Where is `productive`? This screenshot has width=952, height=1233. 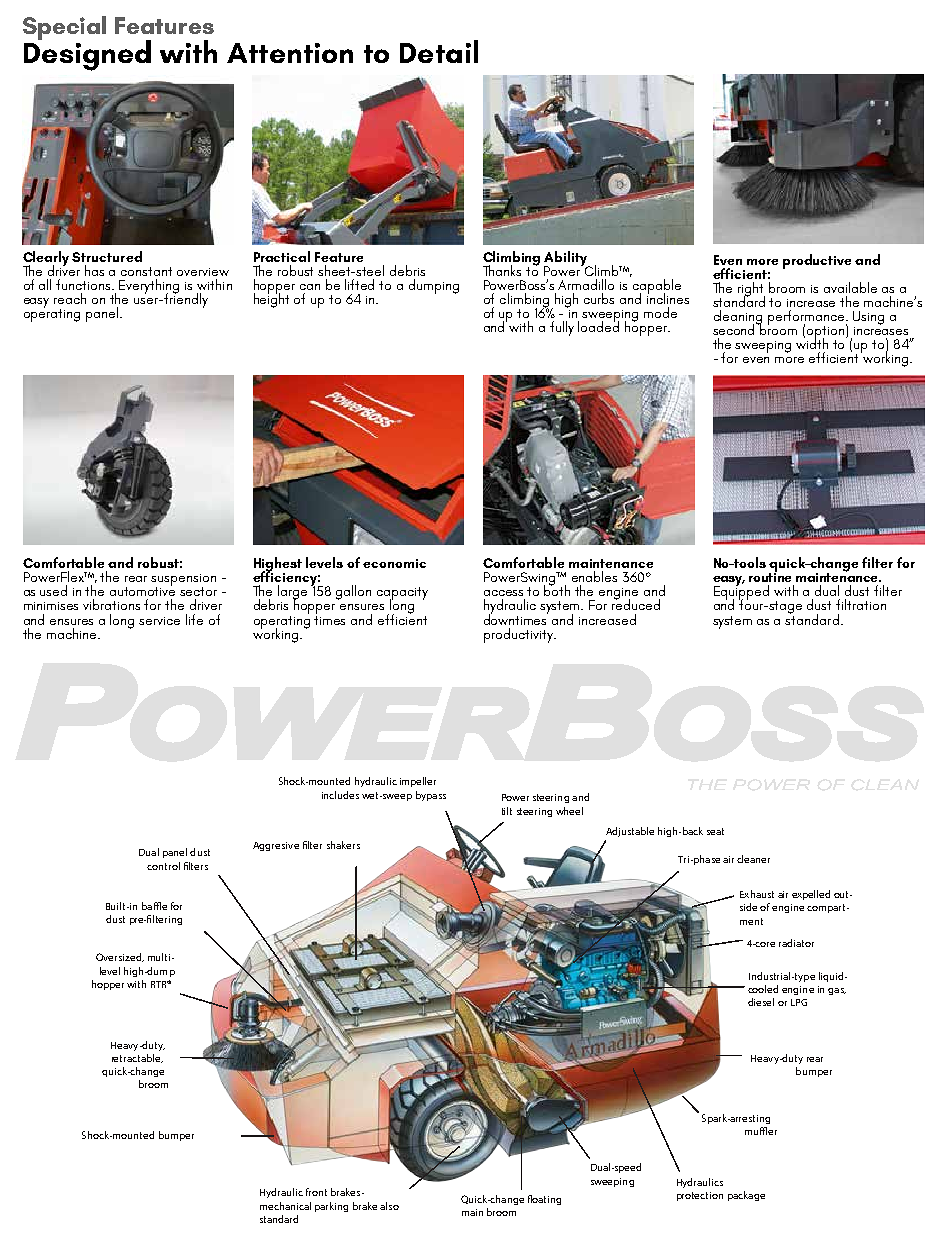 productive is located at coordinates (817, 261).
